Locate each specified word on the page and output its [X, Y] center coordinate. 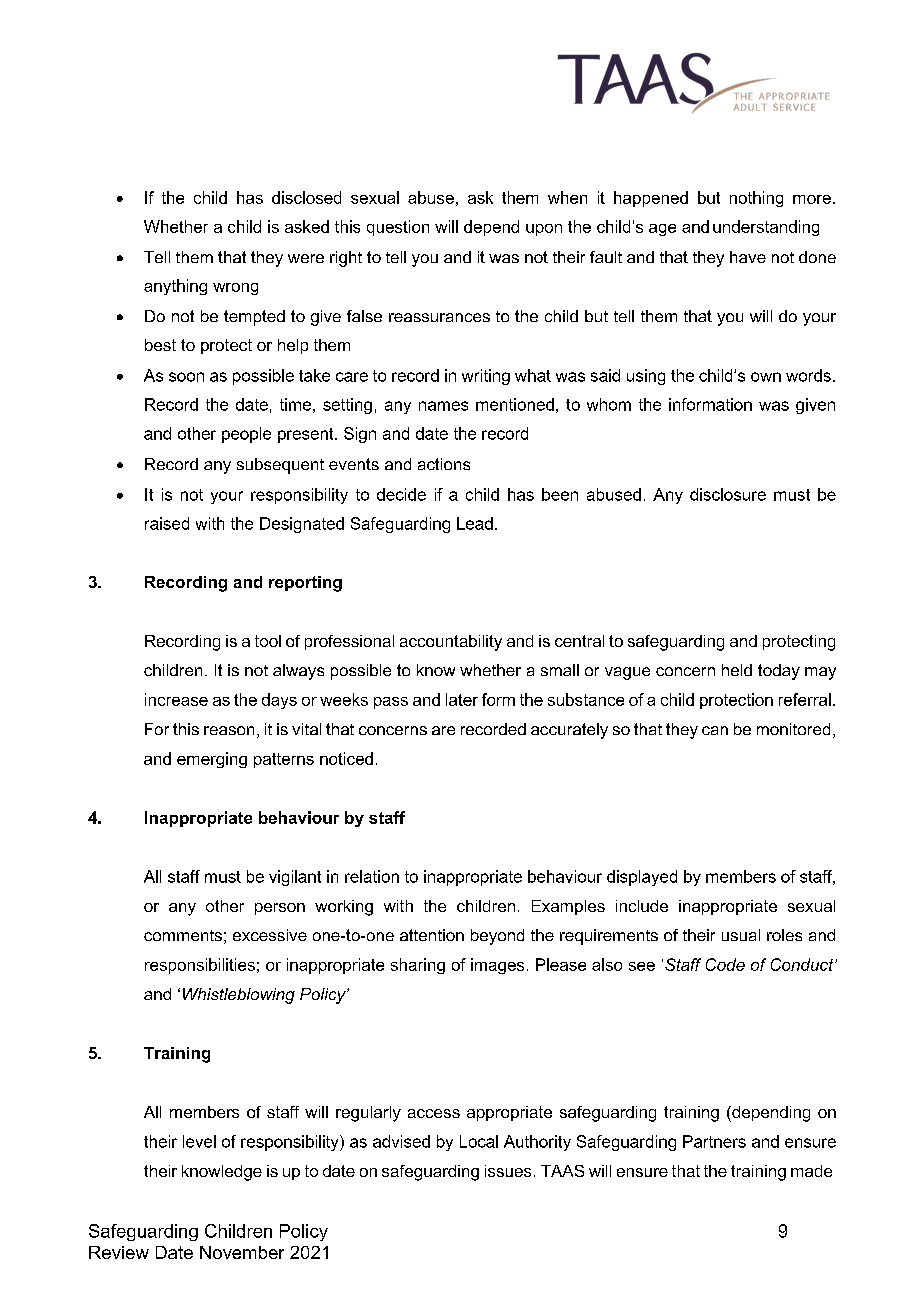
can [715, 730]
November [242, 1252]
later [462, 699]
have [748, 257]
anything [175, 287]
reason [229, 730]
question [398, 228]
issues [508, 1171]
